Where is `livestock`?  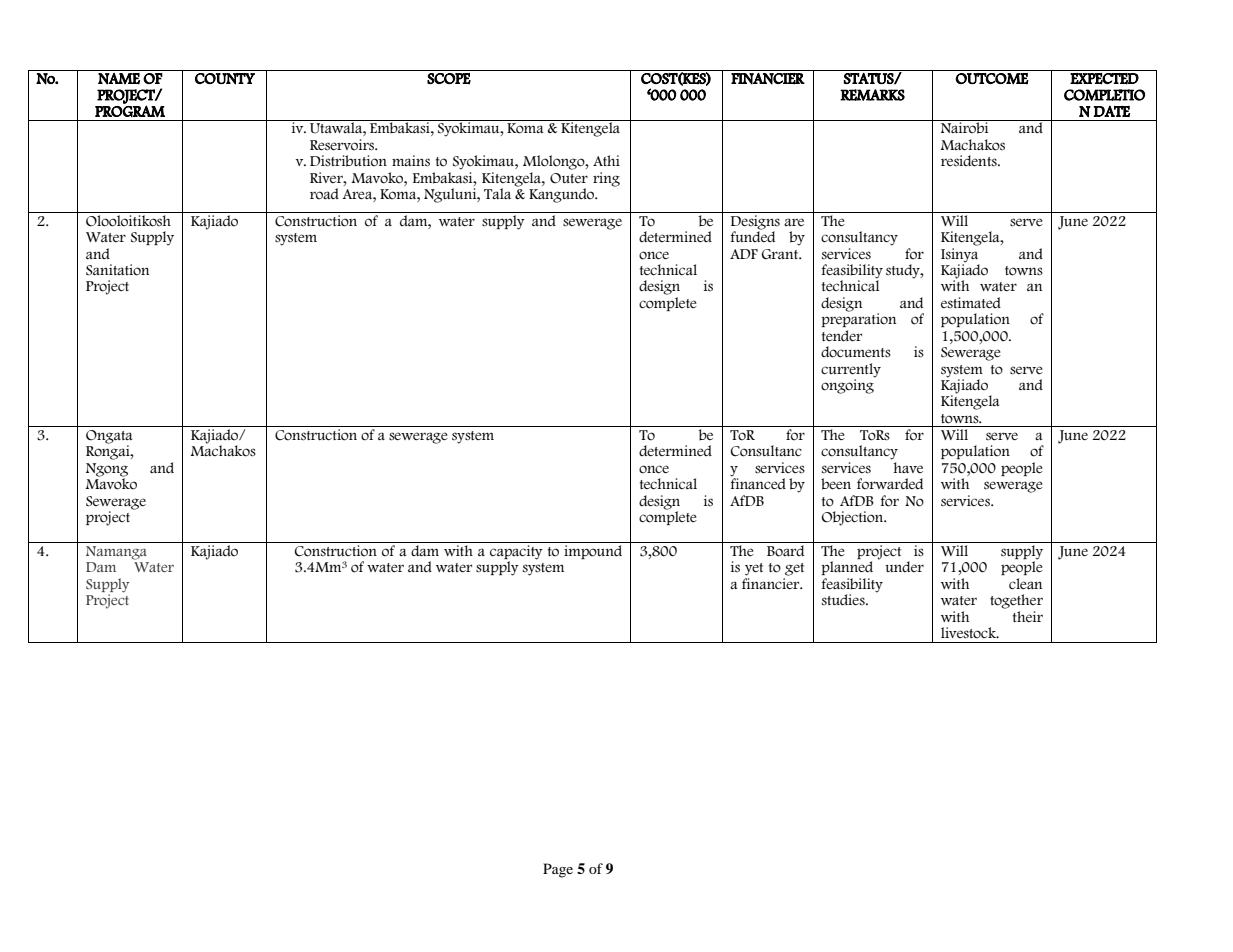
livestock is located at coordinates (970, 633).
